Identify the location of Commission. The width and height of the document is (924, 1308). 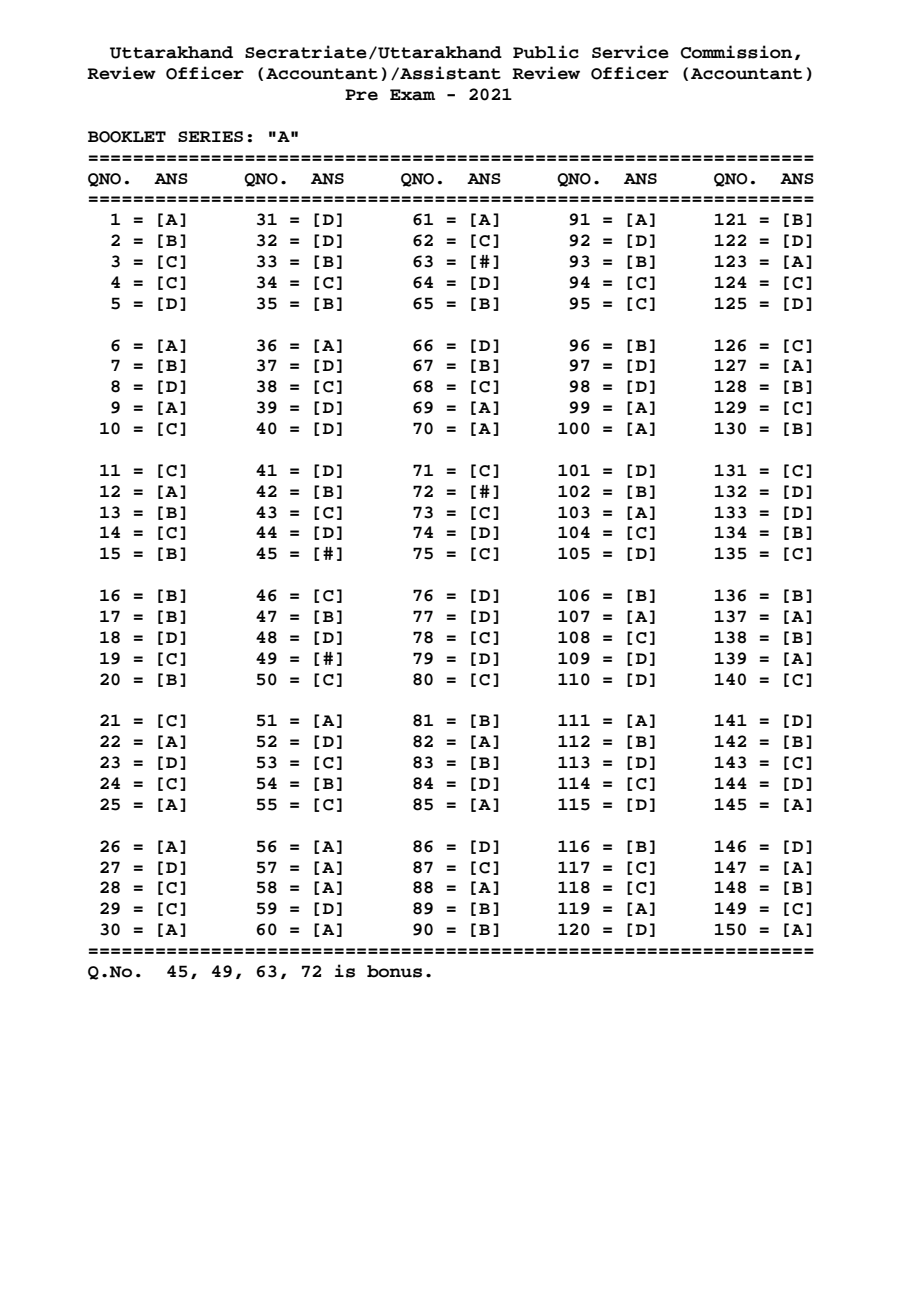
(736, 52).
